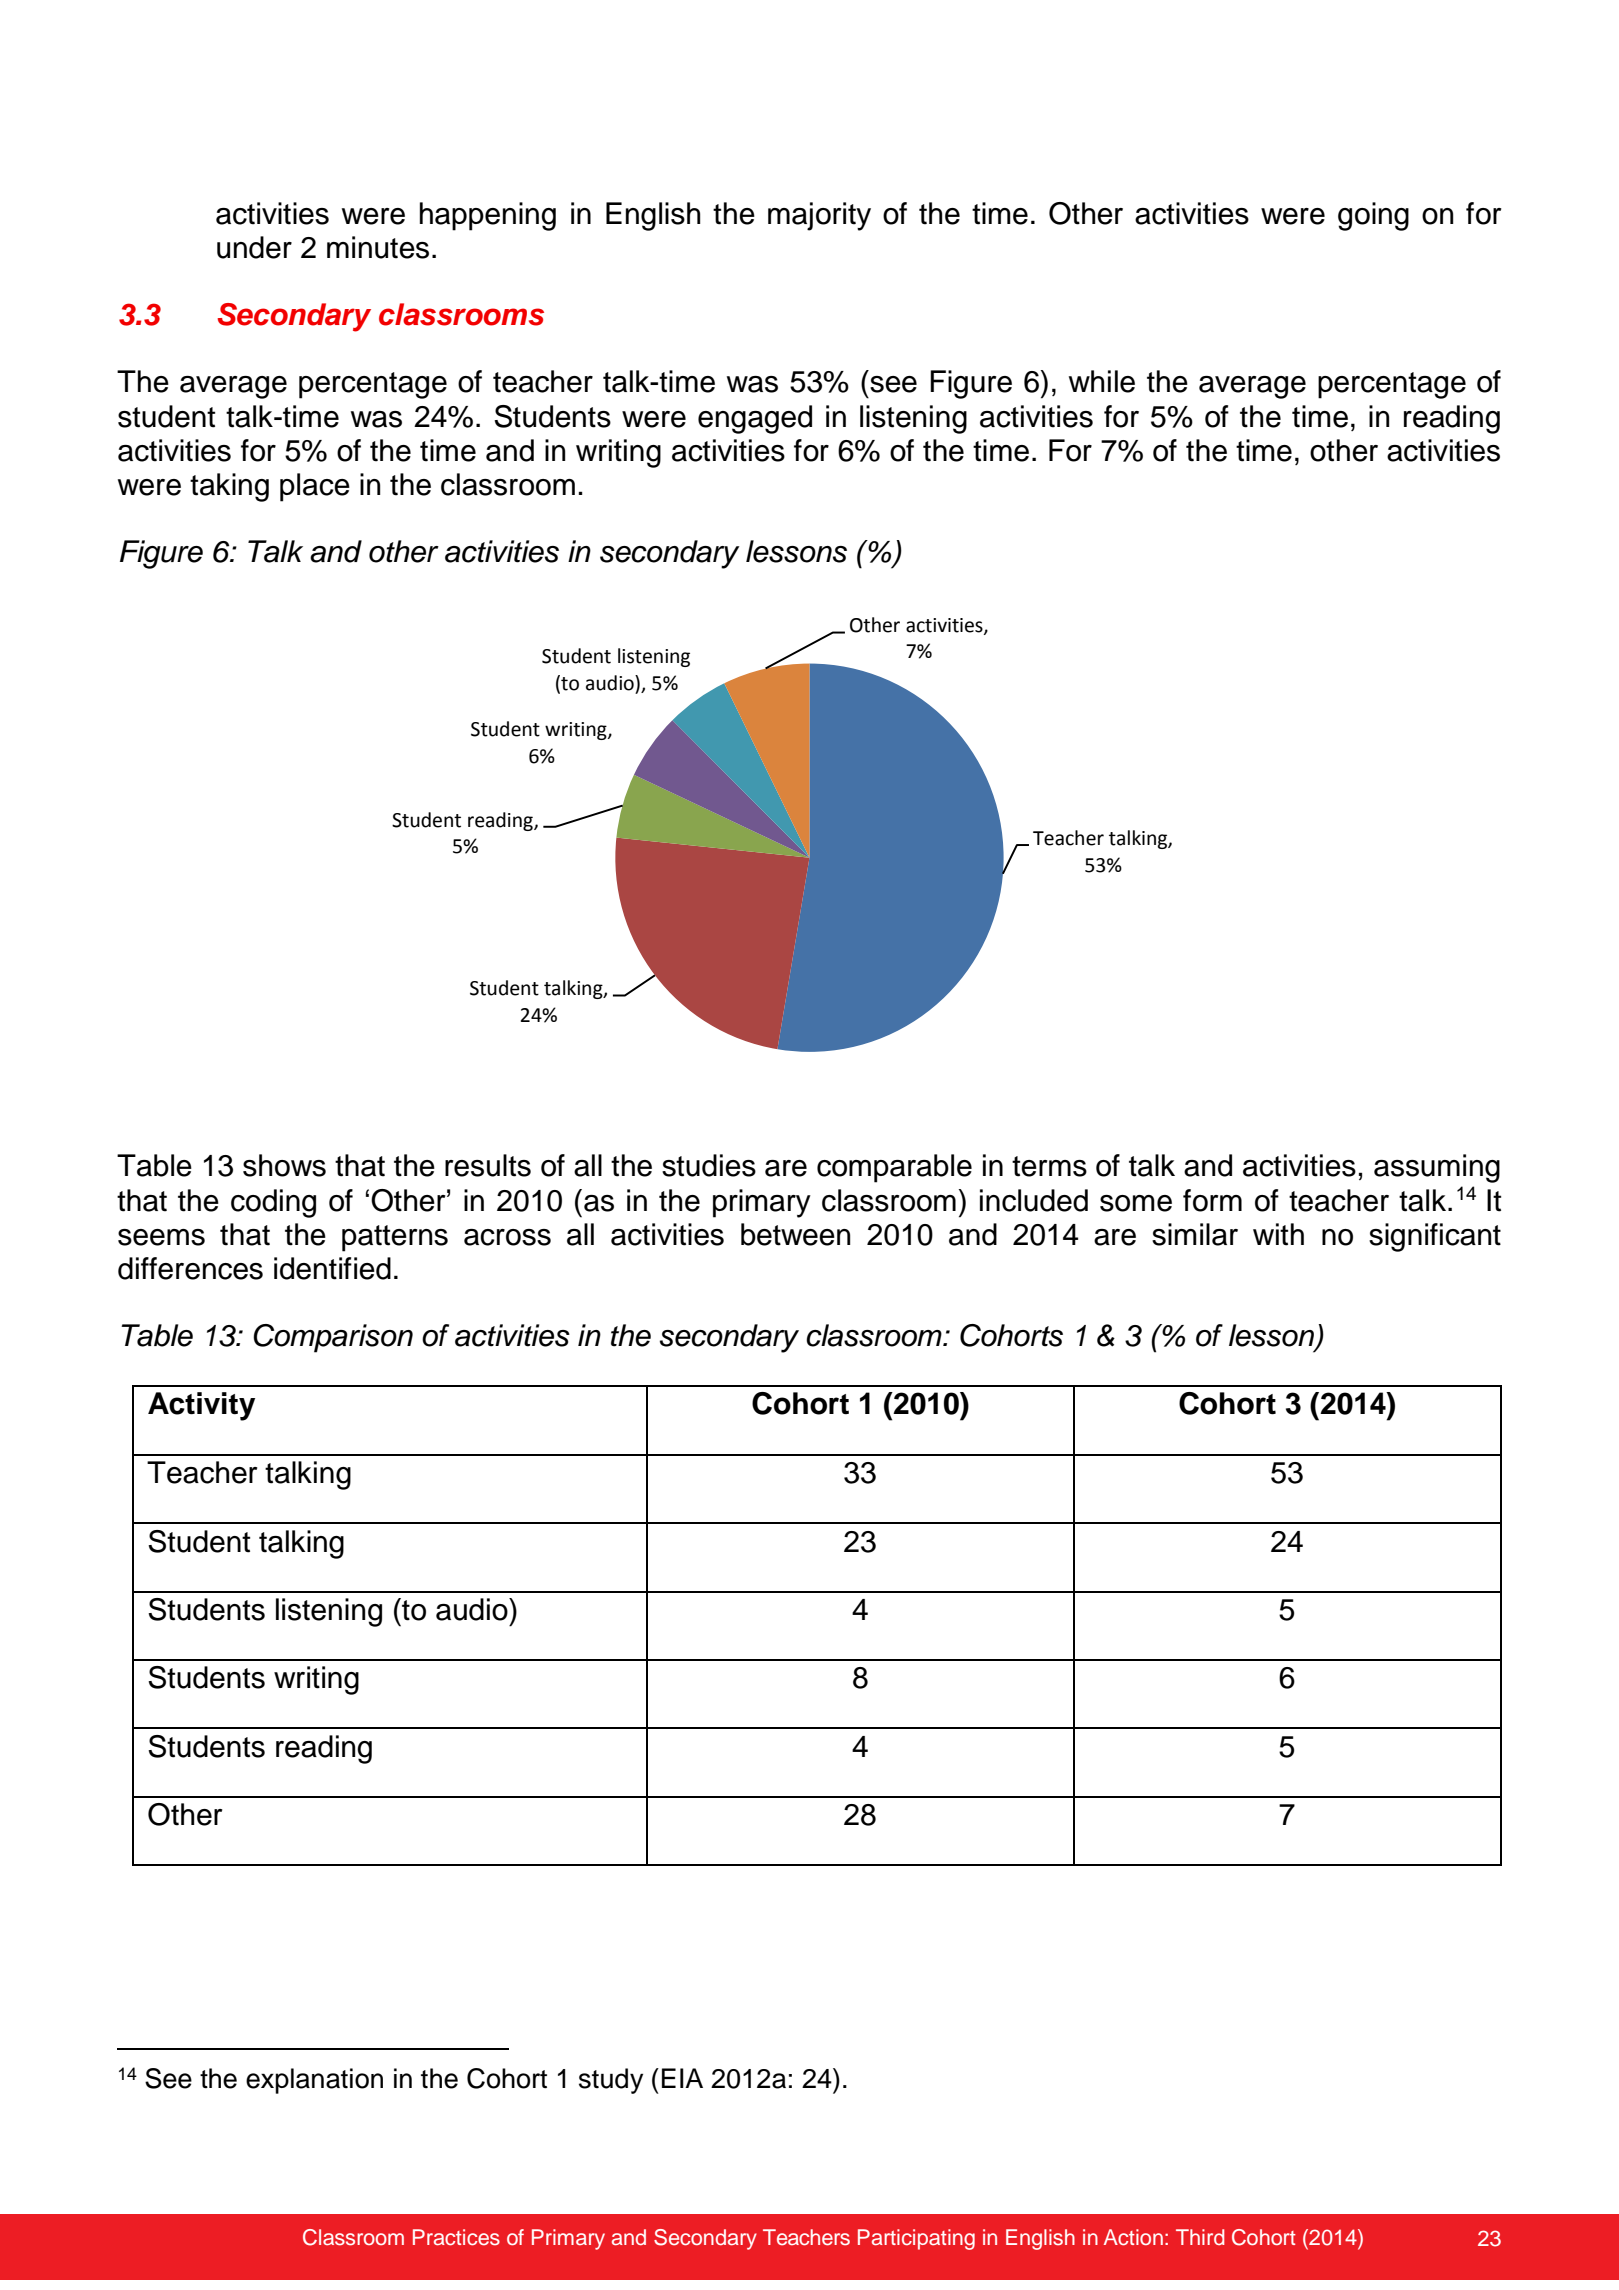  Describe the element at coordinates (916, 2239) in the screenshot. I see `Participating` at that location.
